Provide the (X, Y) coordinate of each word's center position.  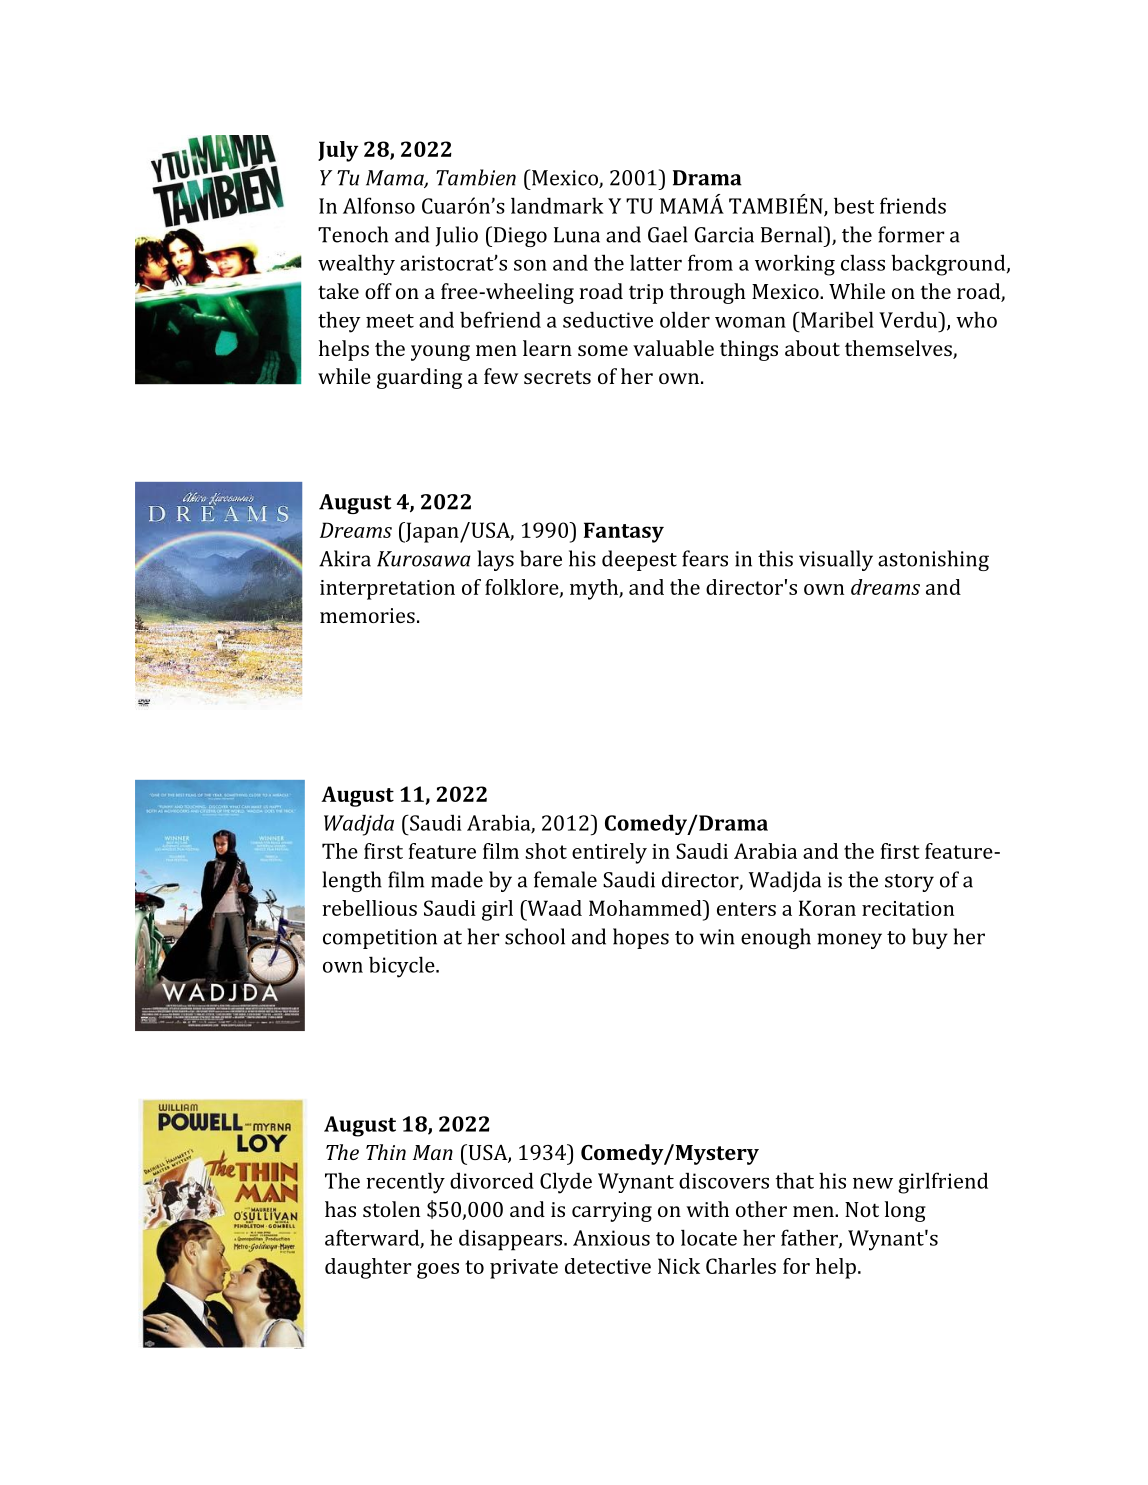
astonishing (933, 560)
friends (913, 205)
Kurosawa (424, 559)
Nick (679, 1266)
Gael (667, 234)
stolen (391, 1209)
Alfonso (379, 205)
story (909, 883)
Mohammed (646, 908)
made (457, 879)
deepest (639, 560)
